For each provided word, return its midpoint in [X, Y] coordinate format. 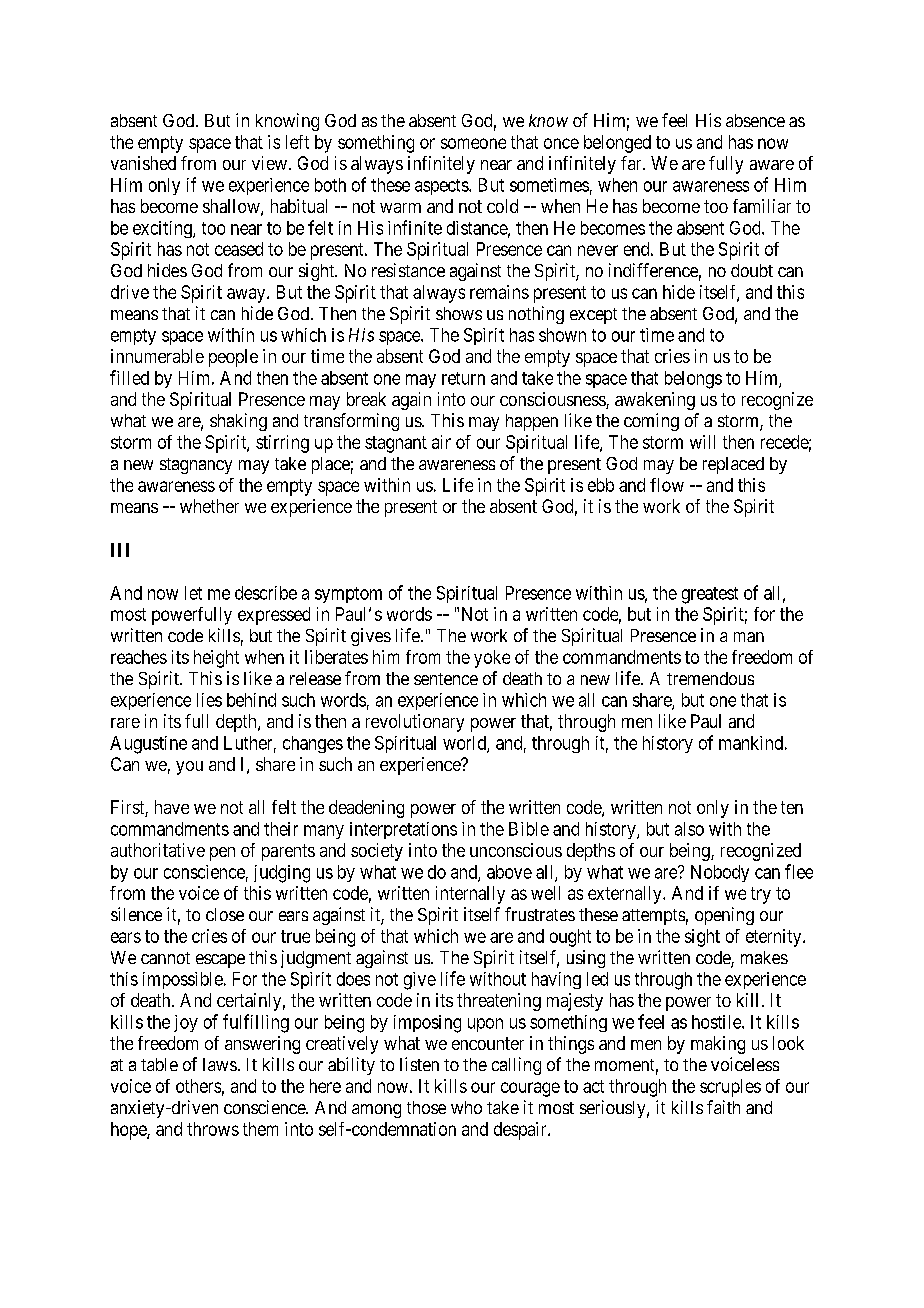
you [189, 768]
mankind [751, 743]
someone [473, 143]
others [198, 1086]
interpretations [403, 830]
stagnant [396, 444]
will [702, 442]
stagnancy [196, 466]
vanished [143, 163]
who [466, 1107]
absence [755, 120]
